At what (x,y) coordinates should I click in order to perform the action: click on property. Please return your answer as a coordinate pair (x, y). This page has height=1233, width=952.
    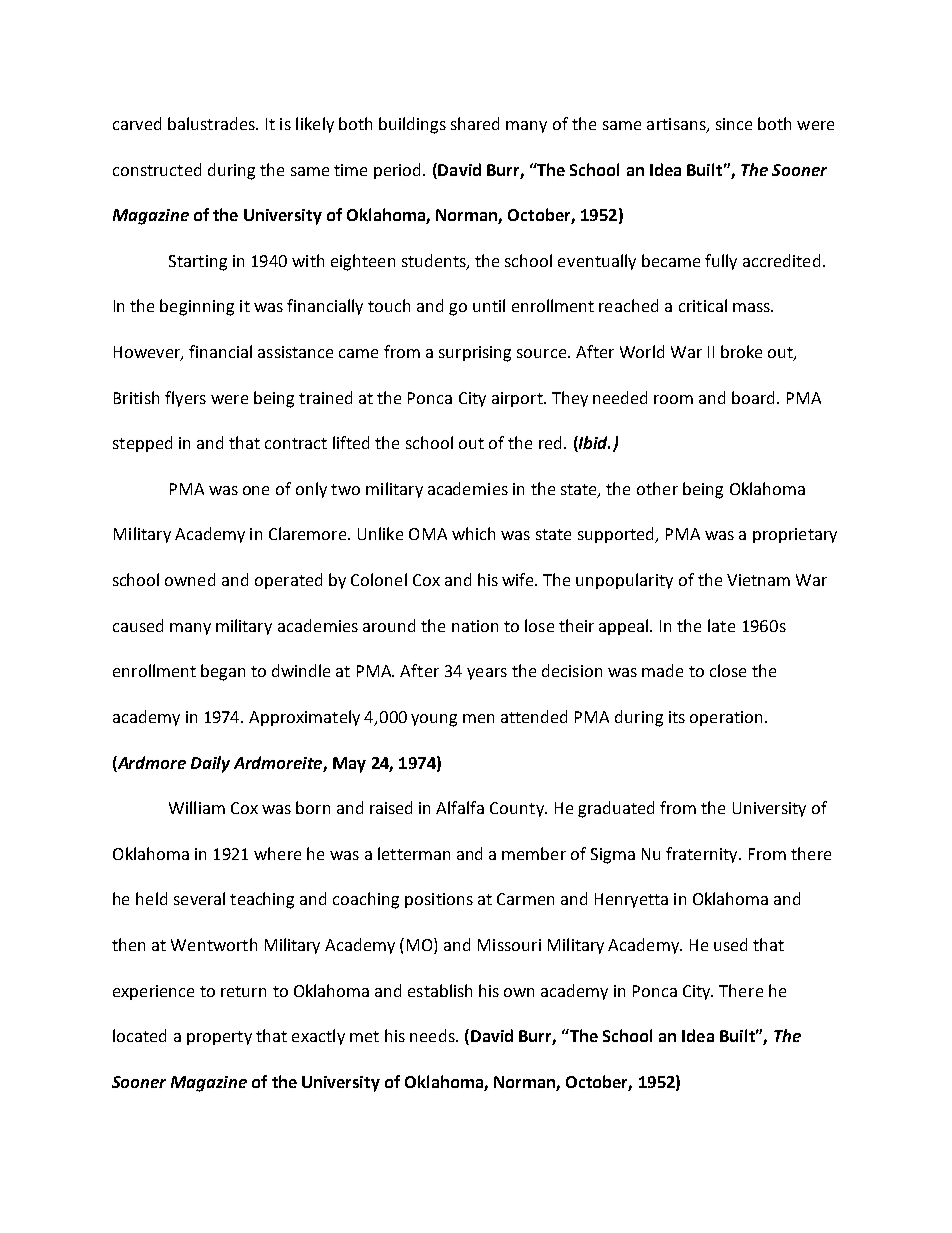
    Looking at the image, I should click on (219, 1038).
